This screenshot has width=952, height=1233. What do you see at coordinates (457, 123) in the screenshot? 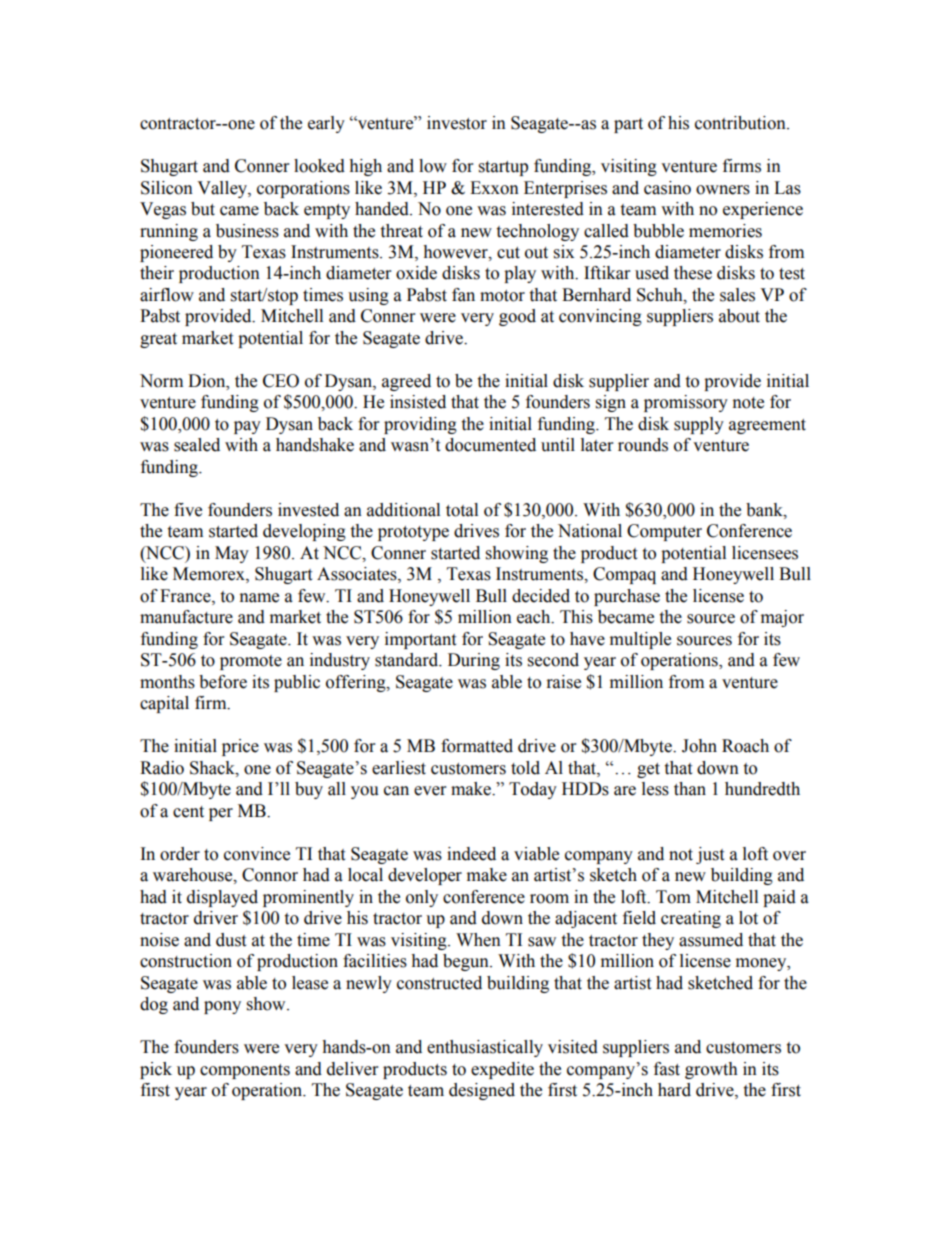
I see `investor` at bounding box center [457, 123].
